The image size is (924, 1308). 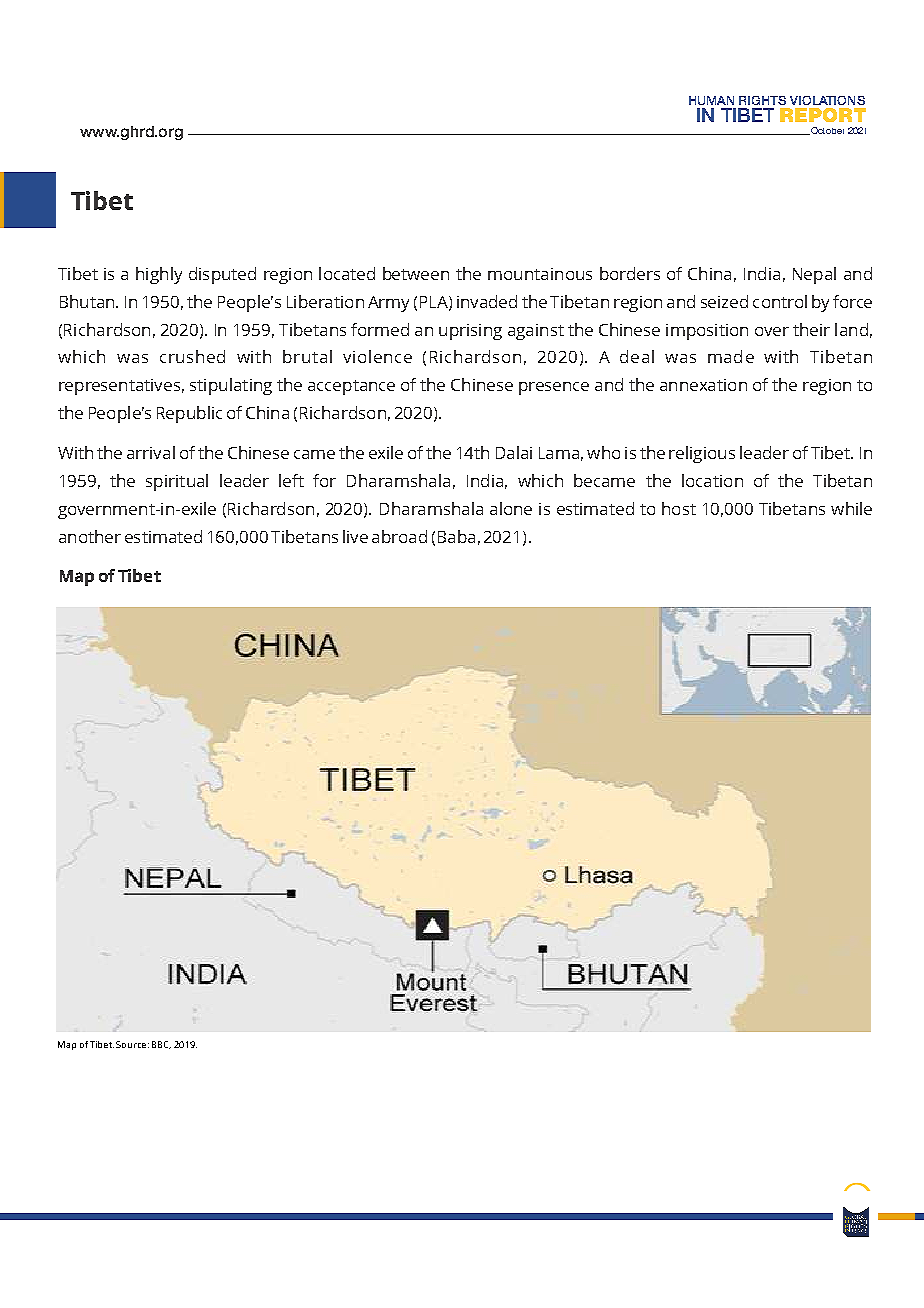 What do you see at coordinates (679, 508) in the screenshot?
I see `host` at bounding box center [679, 508].
